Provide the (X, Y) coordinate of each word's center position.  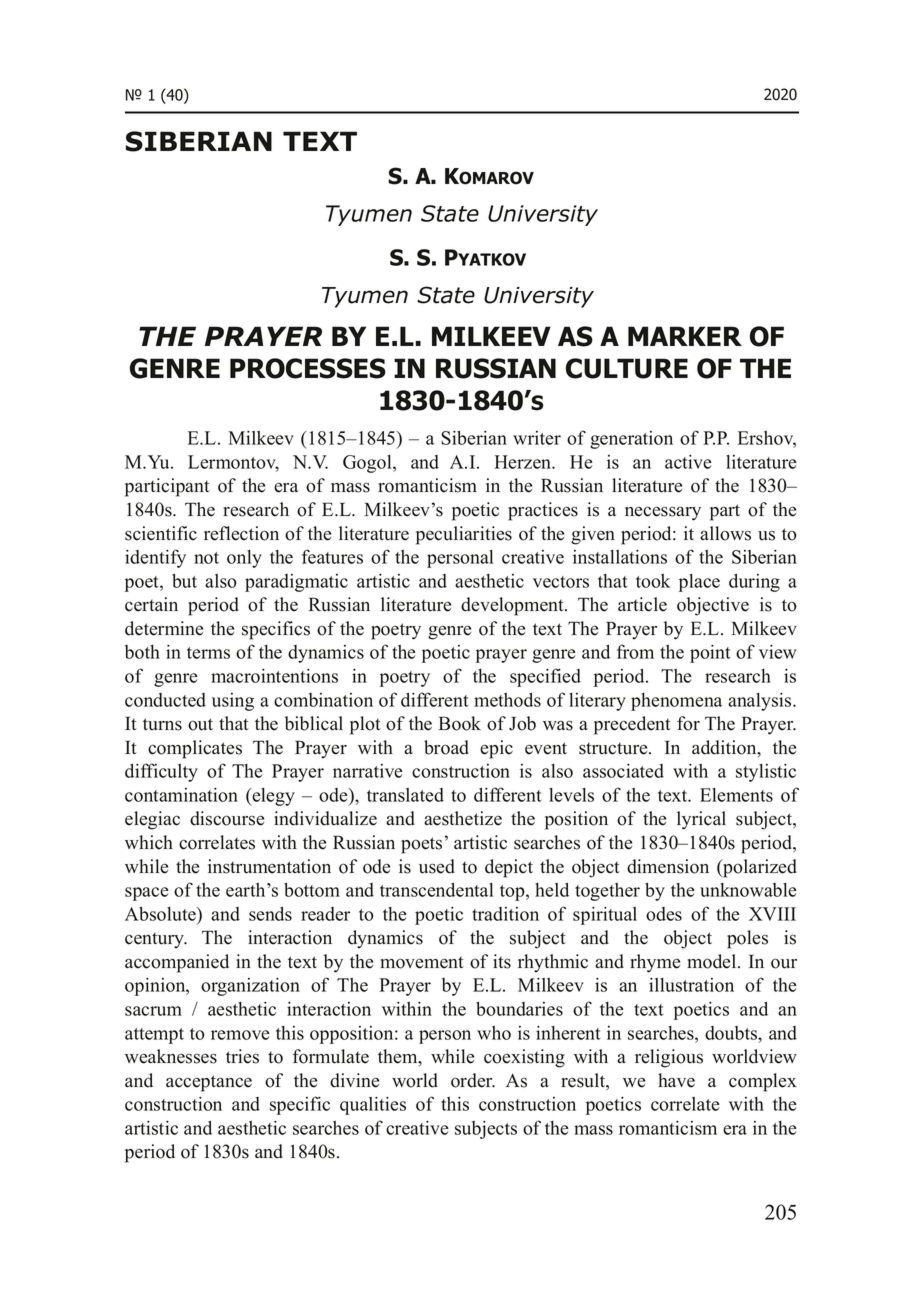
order (473, 1080)
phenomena (676, 702)
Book (460, 723)
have (676, 1080)
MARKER (685, 336)
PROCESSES (308, 368)
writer (537, 438)
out (200, 724)
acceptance (209, 1083)
